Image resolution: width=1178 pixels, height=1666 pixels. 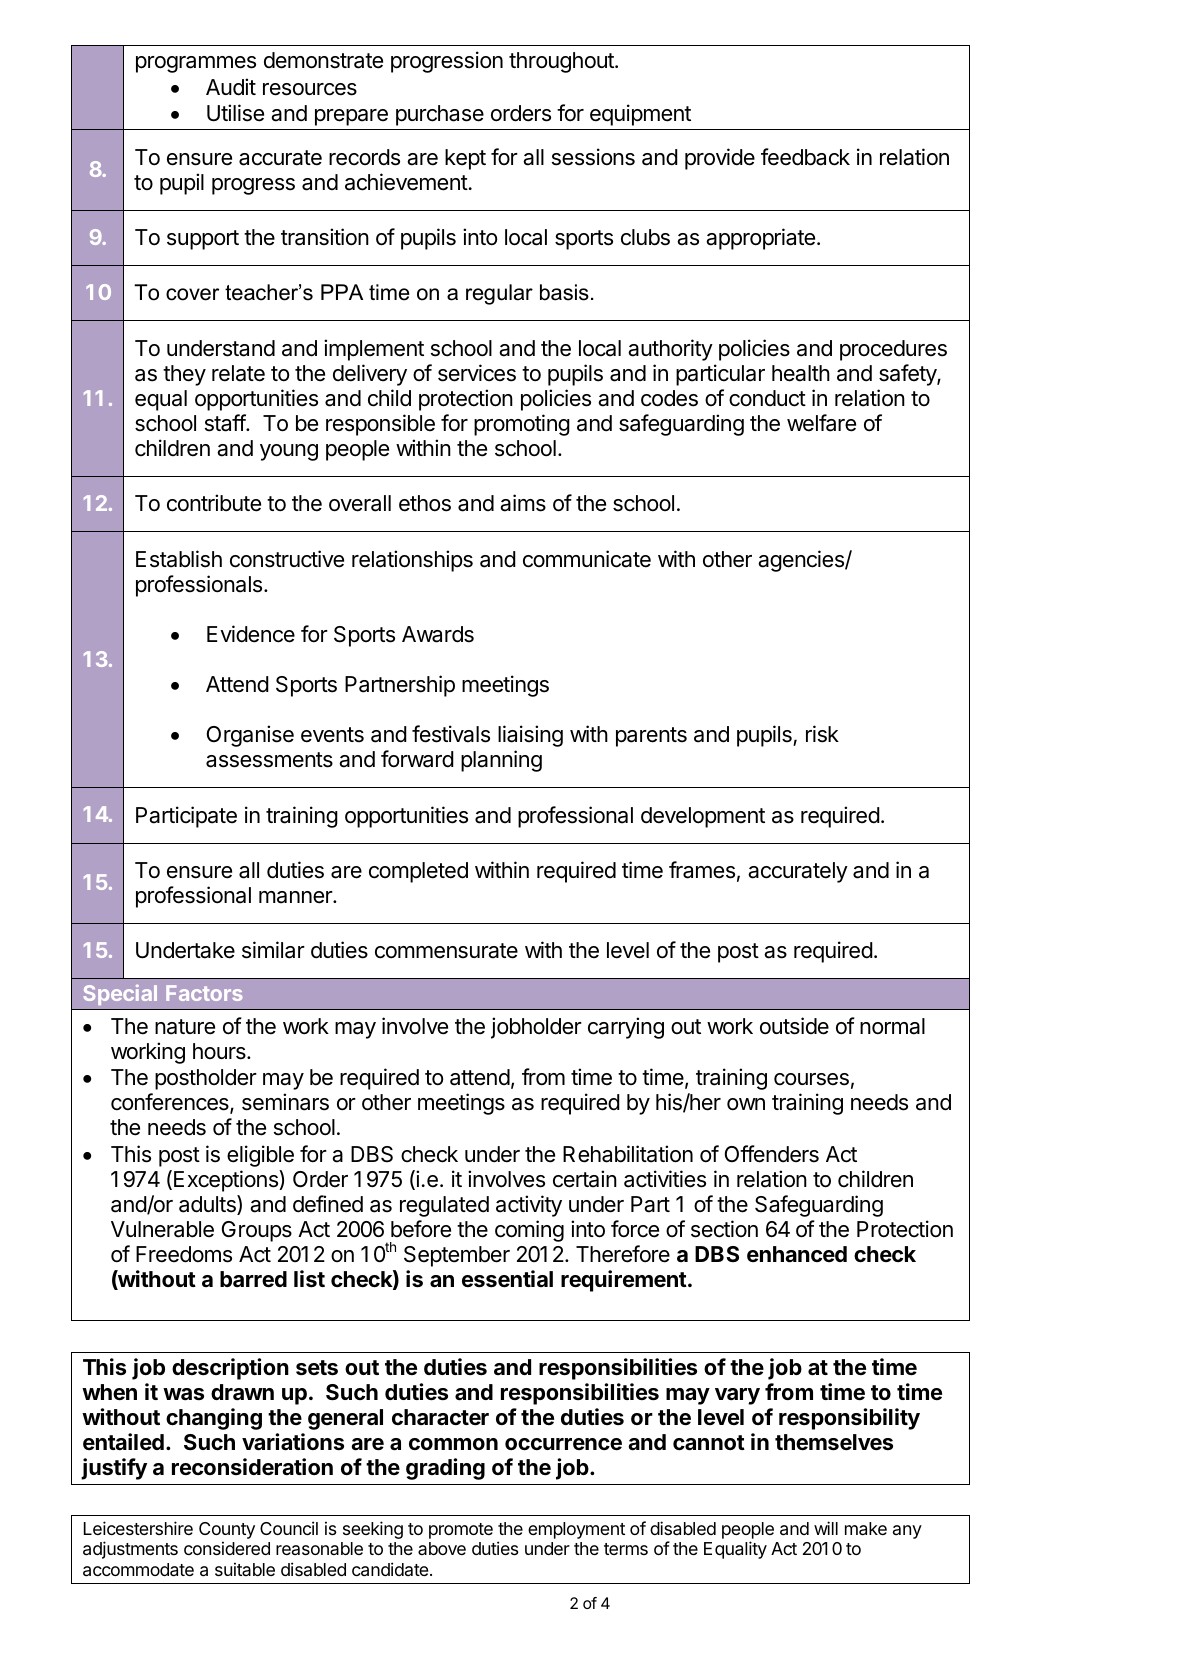 What do you see at coordinates (227, 1532) in the screenshot?
I see `County` at bounding box center [227, 1532].
